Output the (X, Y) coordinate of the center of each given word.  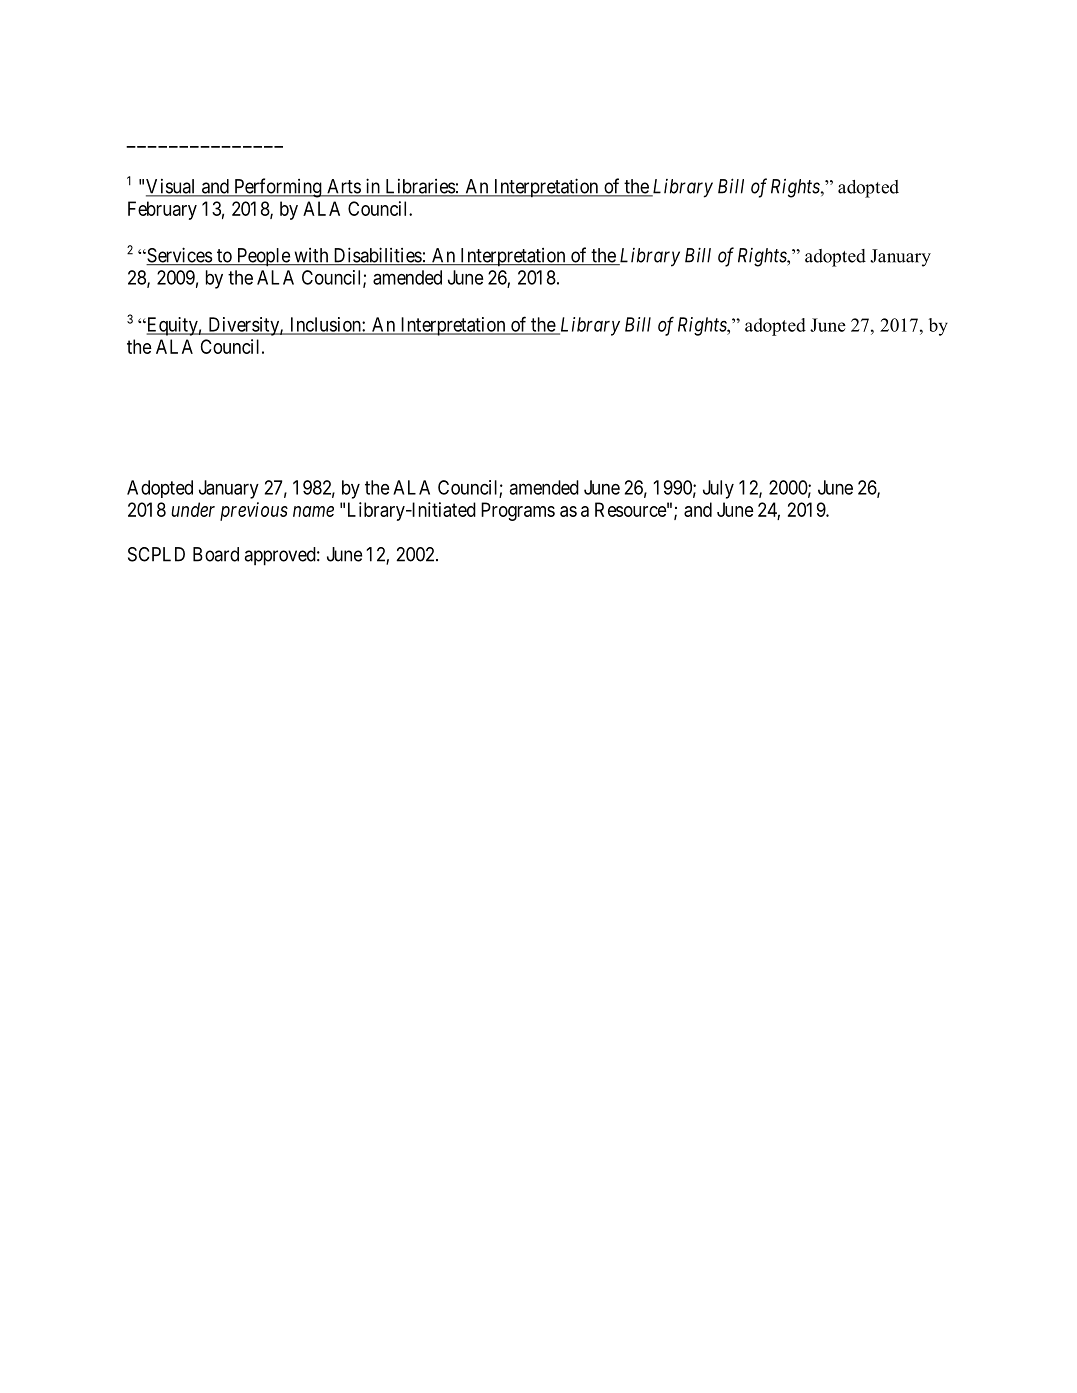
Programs (518, 511)
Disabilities (377, 256)
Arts (343, 187)
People (263, 257)
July (718, 489)
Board (216, 554)
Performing (277, 188)
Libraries (419, 187)
